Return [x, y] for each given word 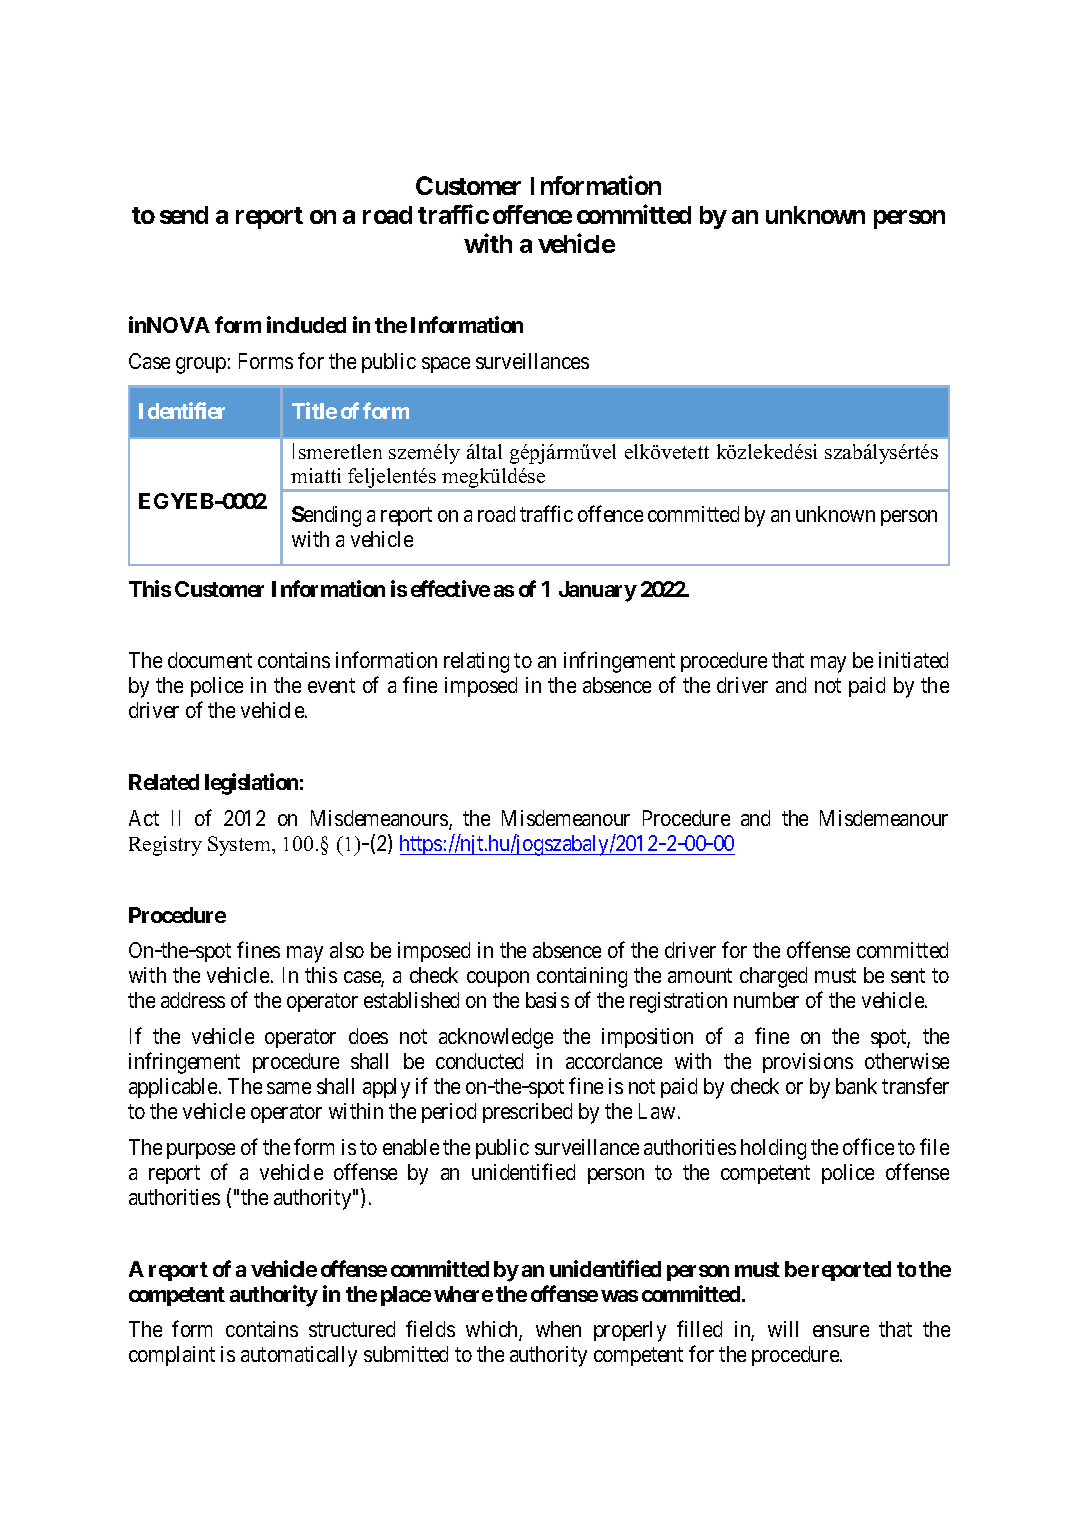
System [240, 846]
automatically [299, 1356]
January [598, 591]
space [446, 365]
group [201, 365]
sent [908, 976]
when [558, 1329]
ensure [841, 1331]
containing [582, 977]
